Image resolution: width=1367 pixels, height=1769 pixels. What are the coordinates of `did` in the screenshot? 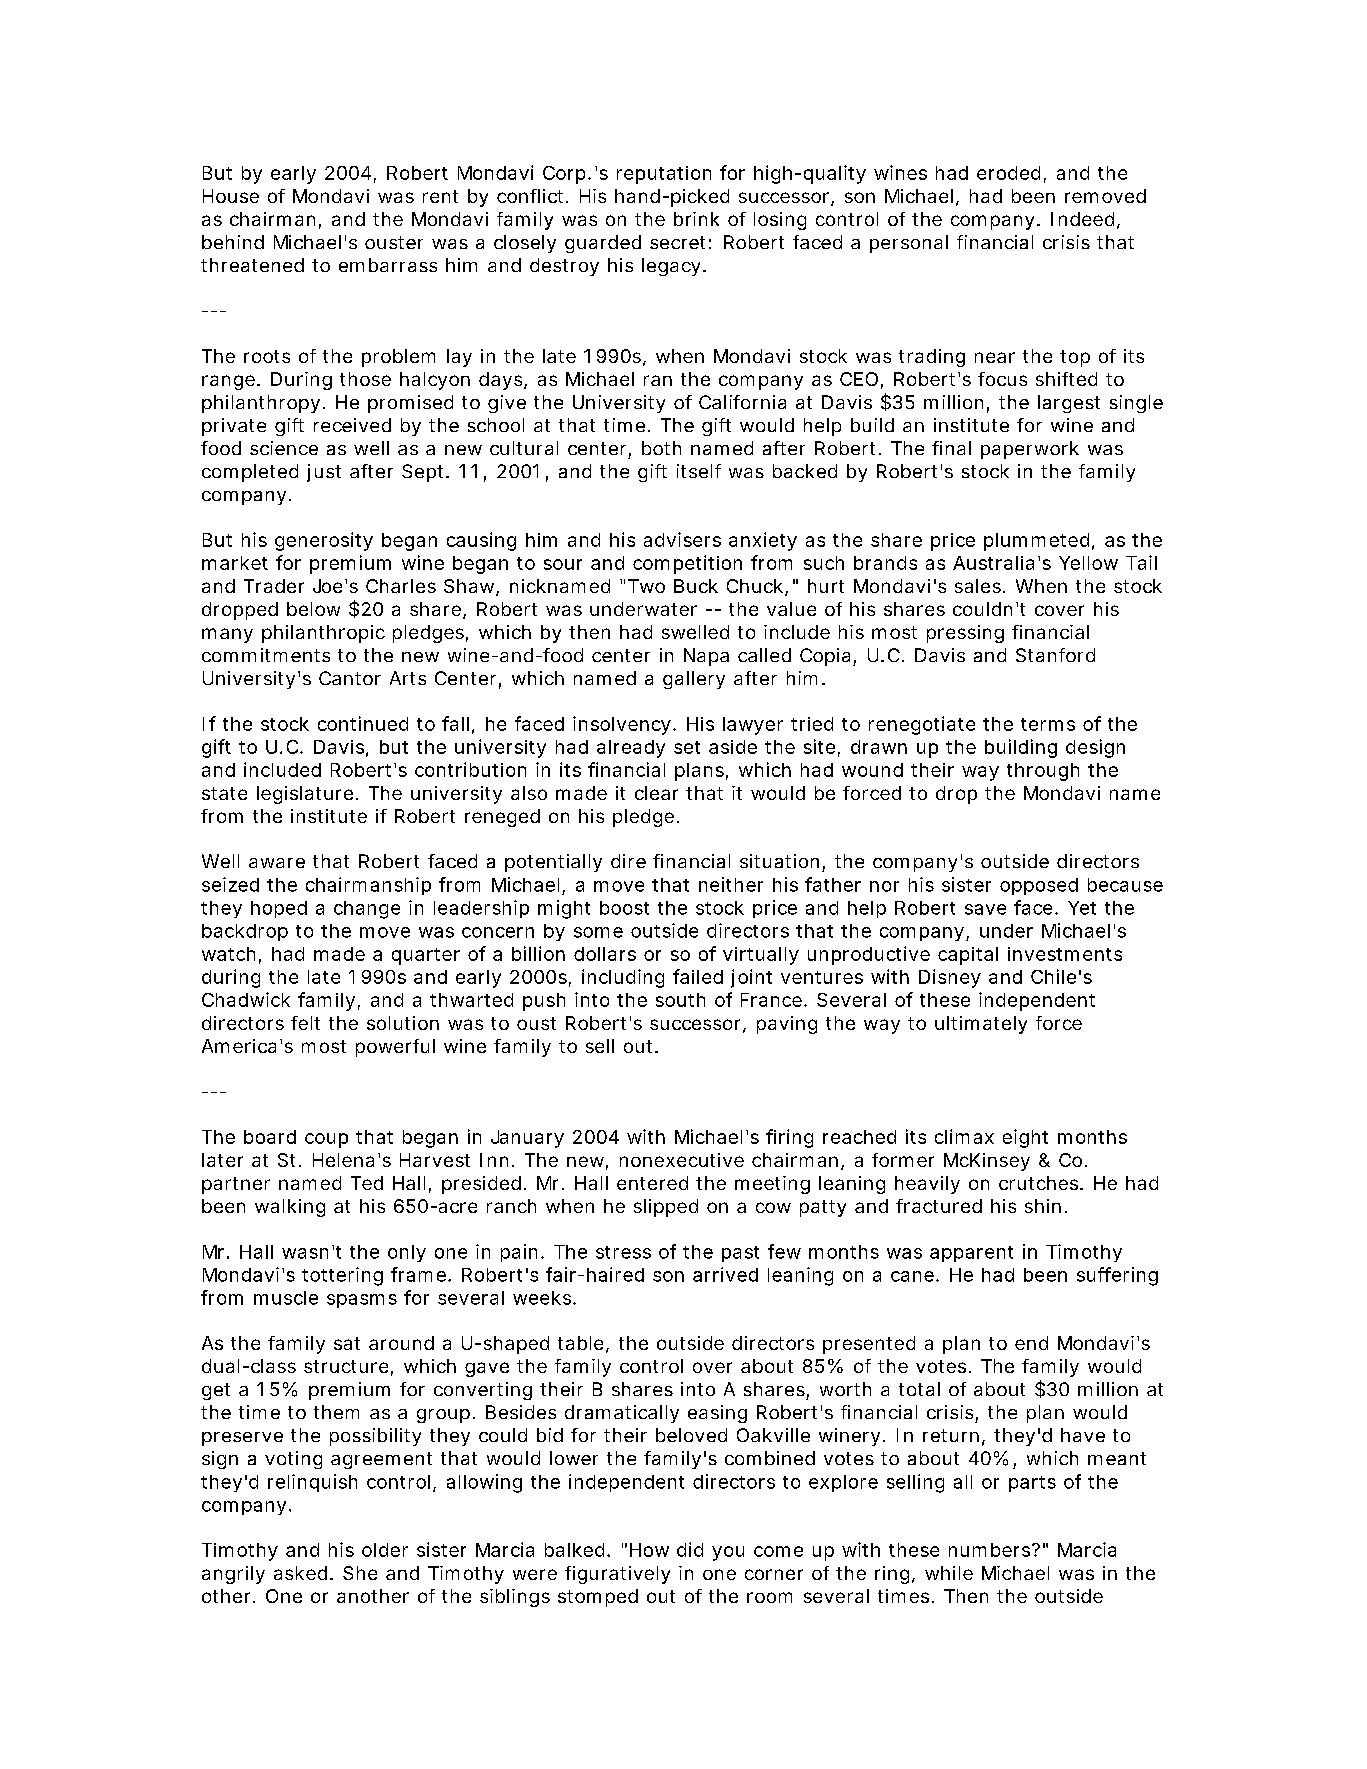 It's located at (690, 1549).
